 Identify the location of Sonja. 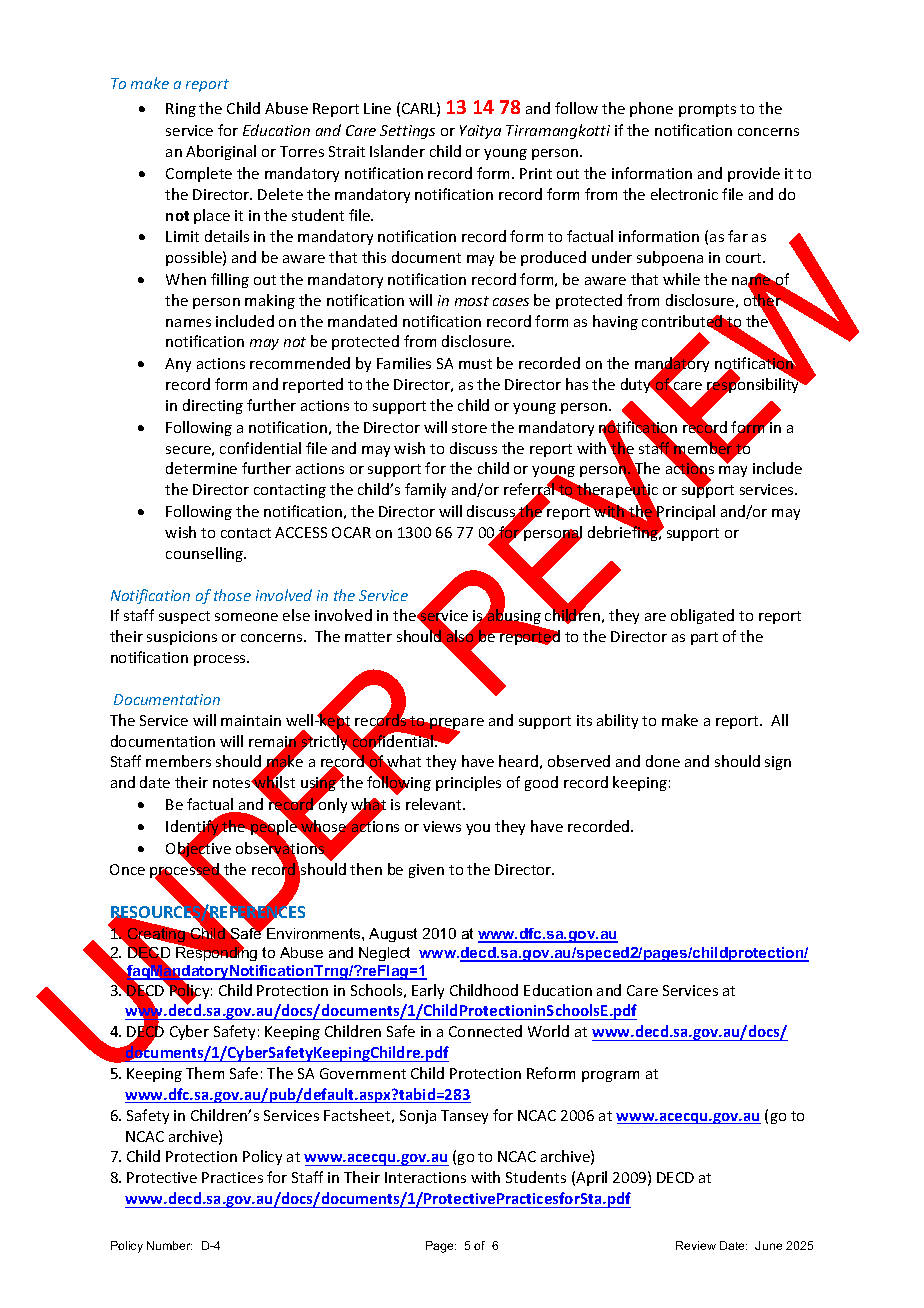
(418, 1117).
